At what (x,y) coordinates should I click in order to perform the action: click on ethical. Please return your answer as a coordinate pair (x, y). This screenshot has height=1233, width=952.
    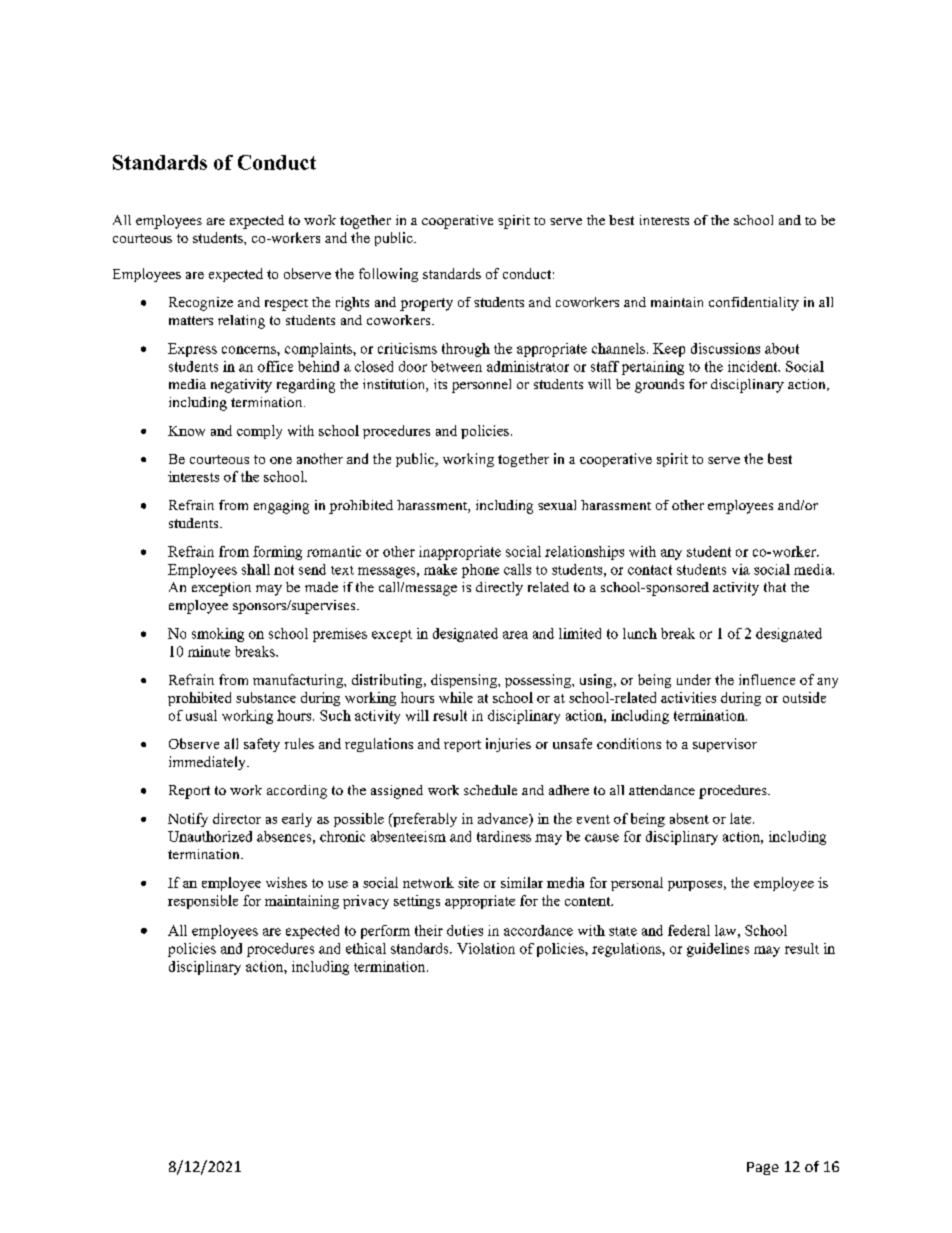
    Looking at the image, I should click on (366, 948).
